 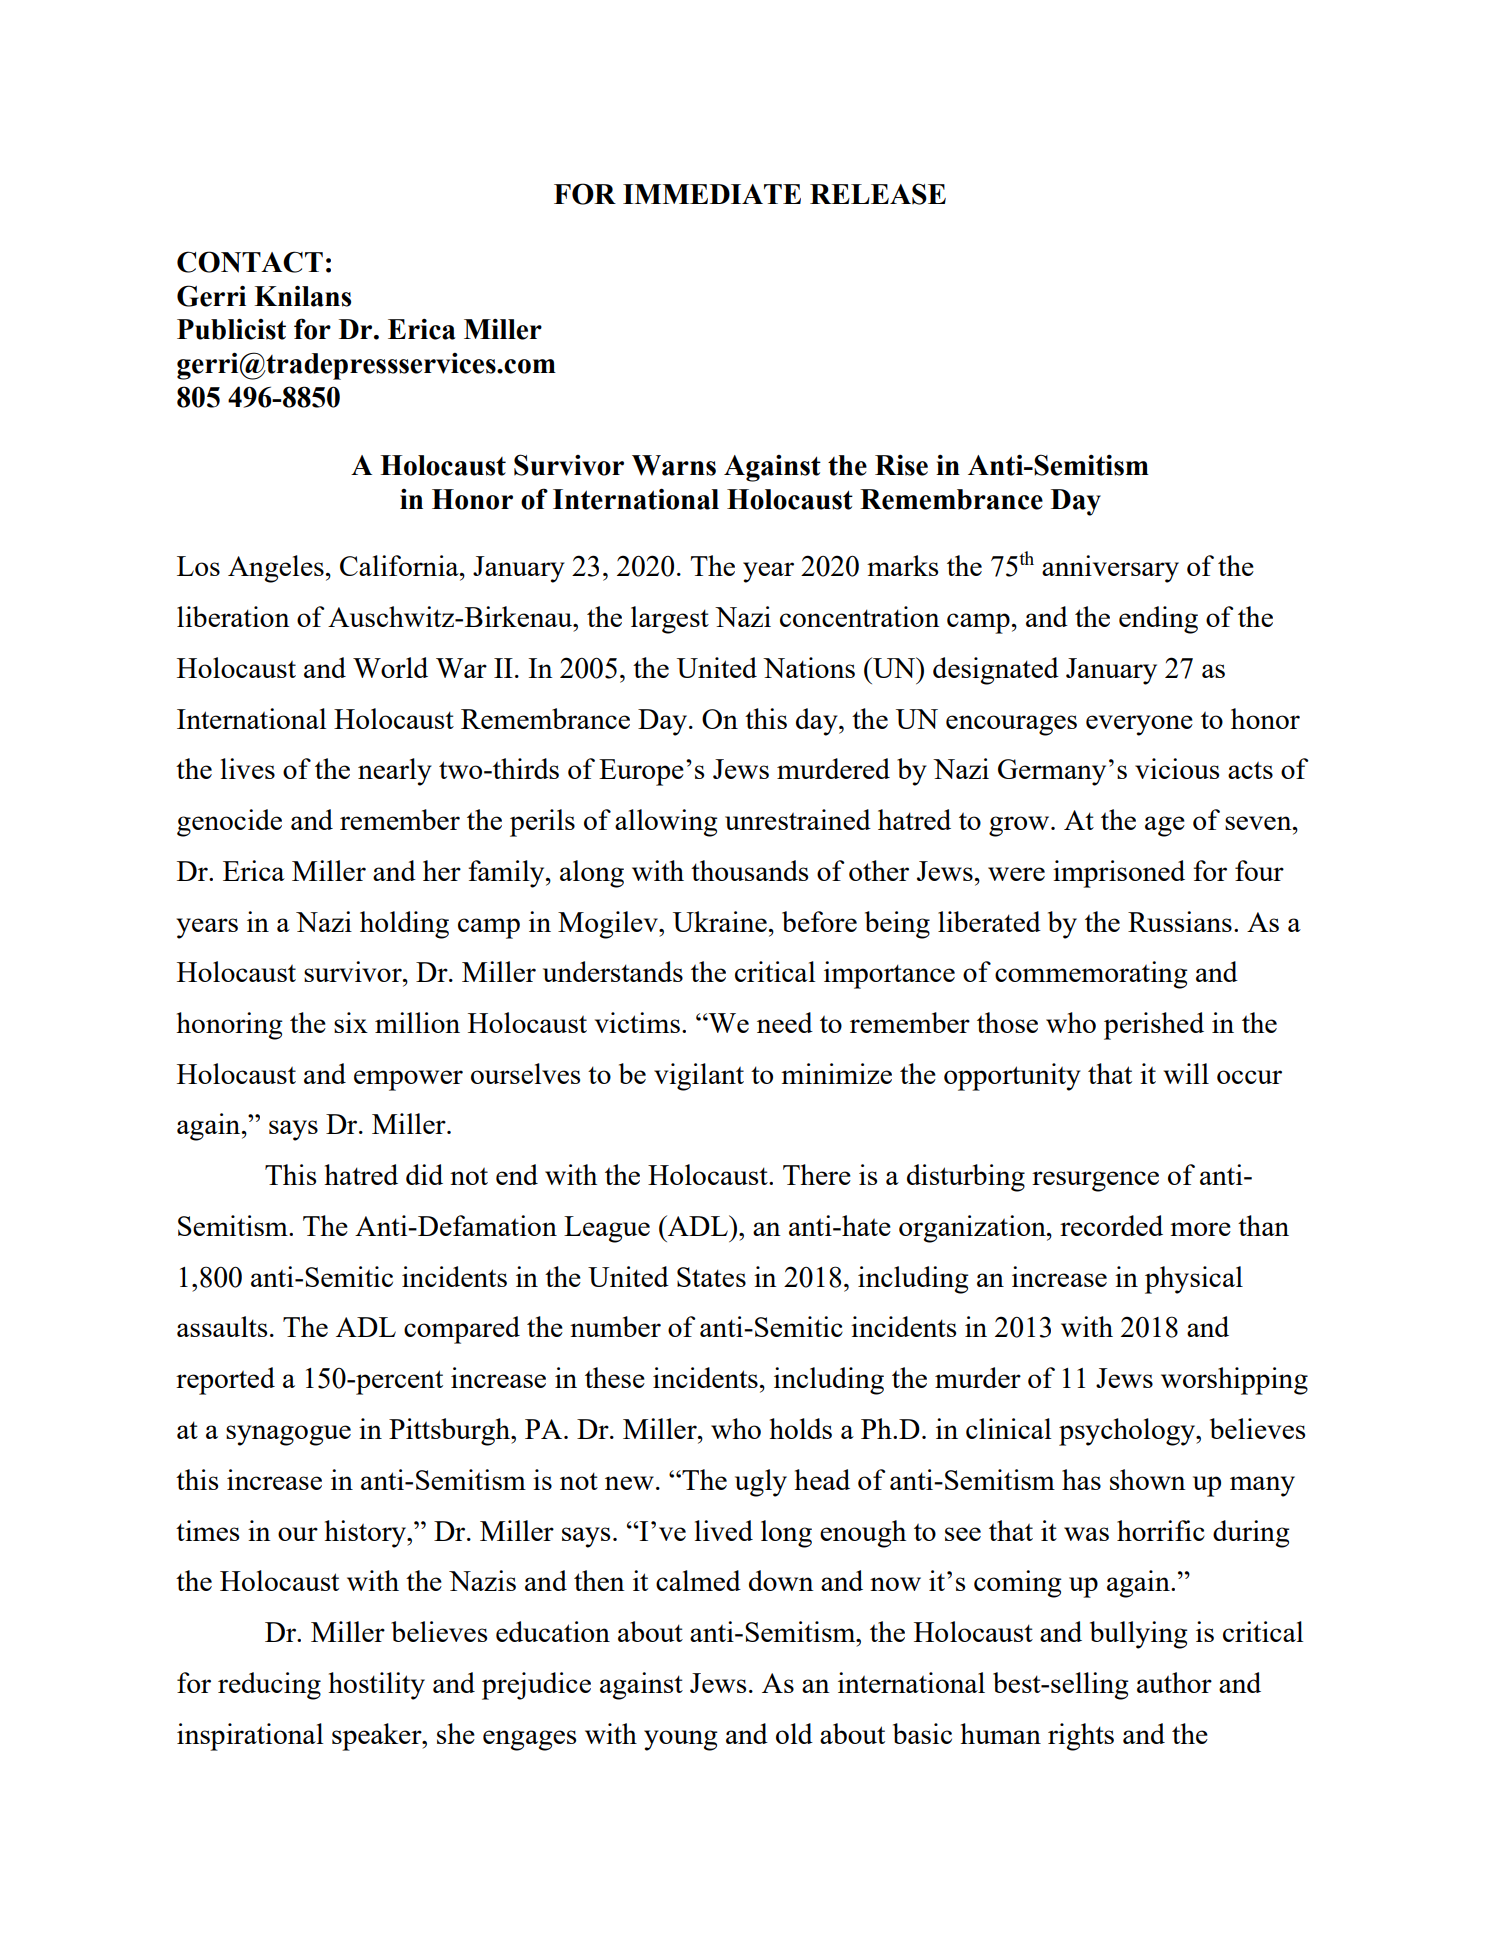 What do you see at coordinates (1111, 1225) in the document?
I see `recorded` at bounding box center [1111, 1225].
